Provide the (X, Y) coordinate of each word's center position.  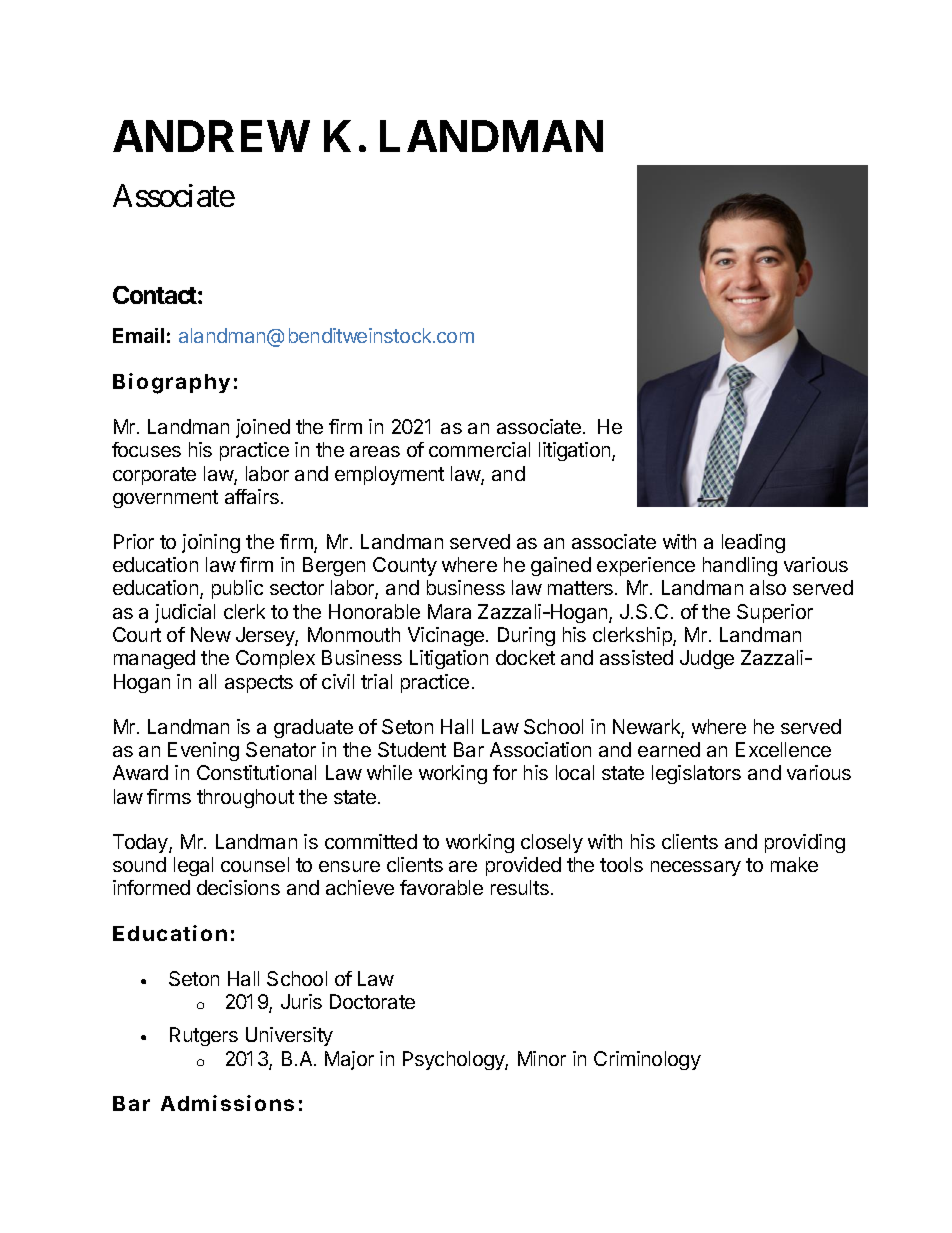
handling (740, 566)
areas (375, 451)
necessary (696, 868)
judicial (185, 613)
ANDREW (211, 136)
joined (263, 428)
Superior (775, 613)
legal (193, 866)
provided (523, 866)
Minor (542, 1058)
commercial (479, 449)
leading (753, 543)
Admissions (227, 1103)
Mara (449, 611)
